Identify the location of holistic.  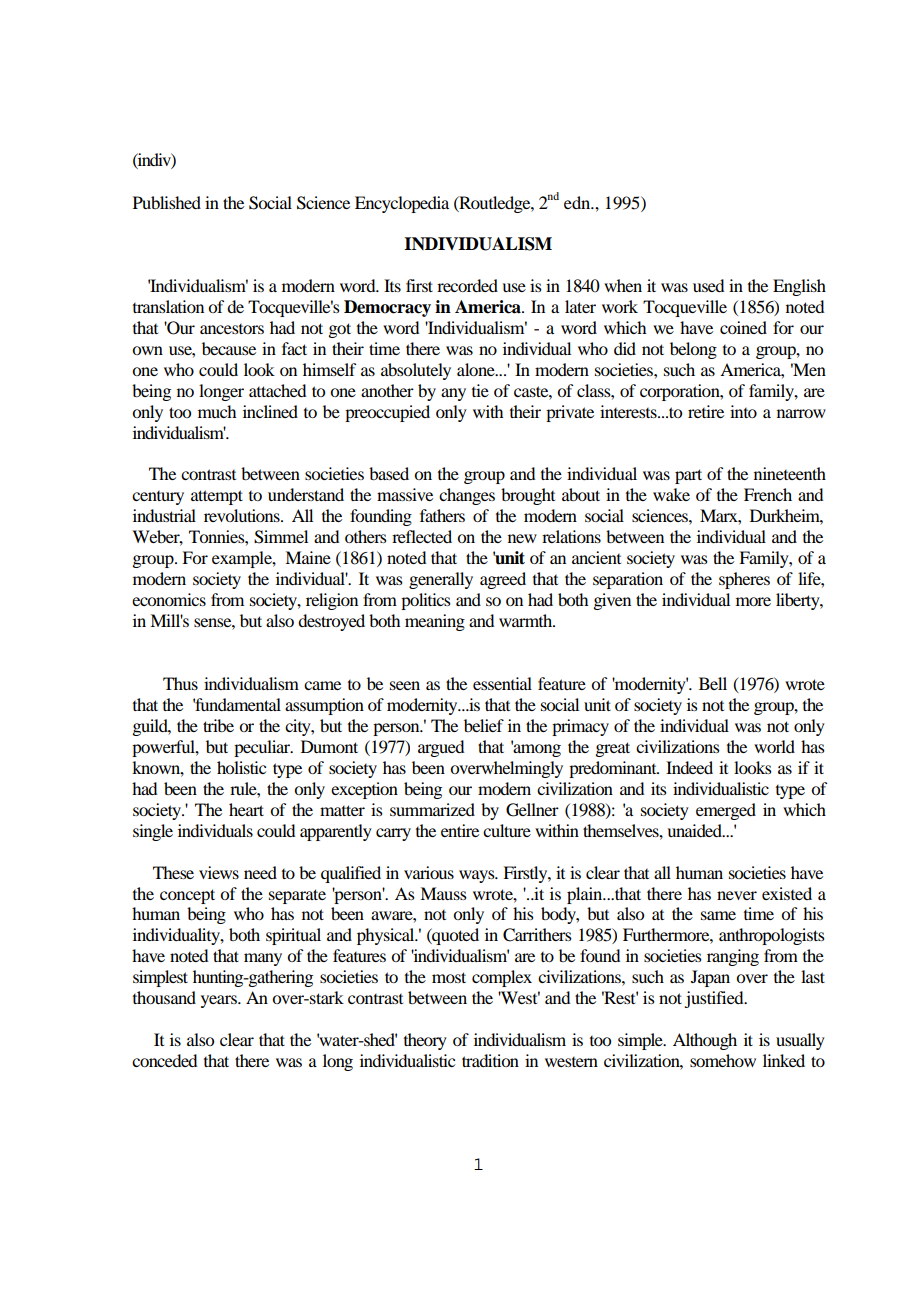
(241, 767).
